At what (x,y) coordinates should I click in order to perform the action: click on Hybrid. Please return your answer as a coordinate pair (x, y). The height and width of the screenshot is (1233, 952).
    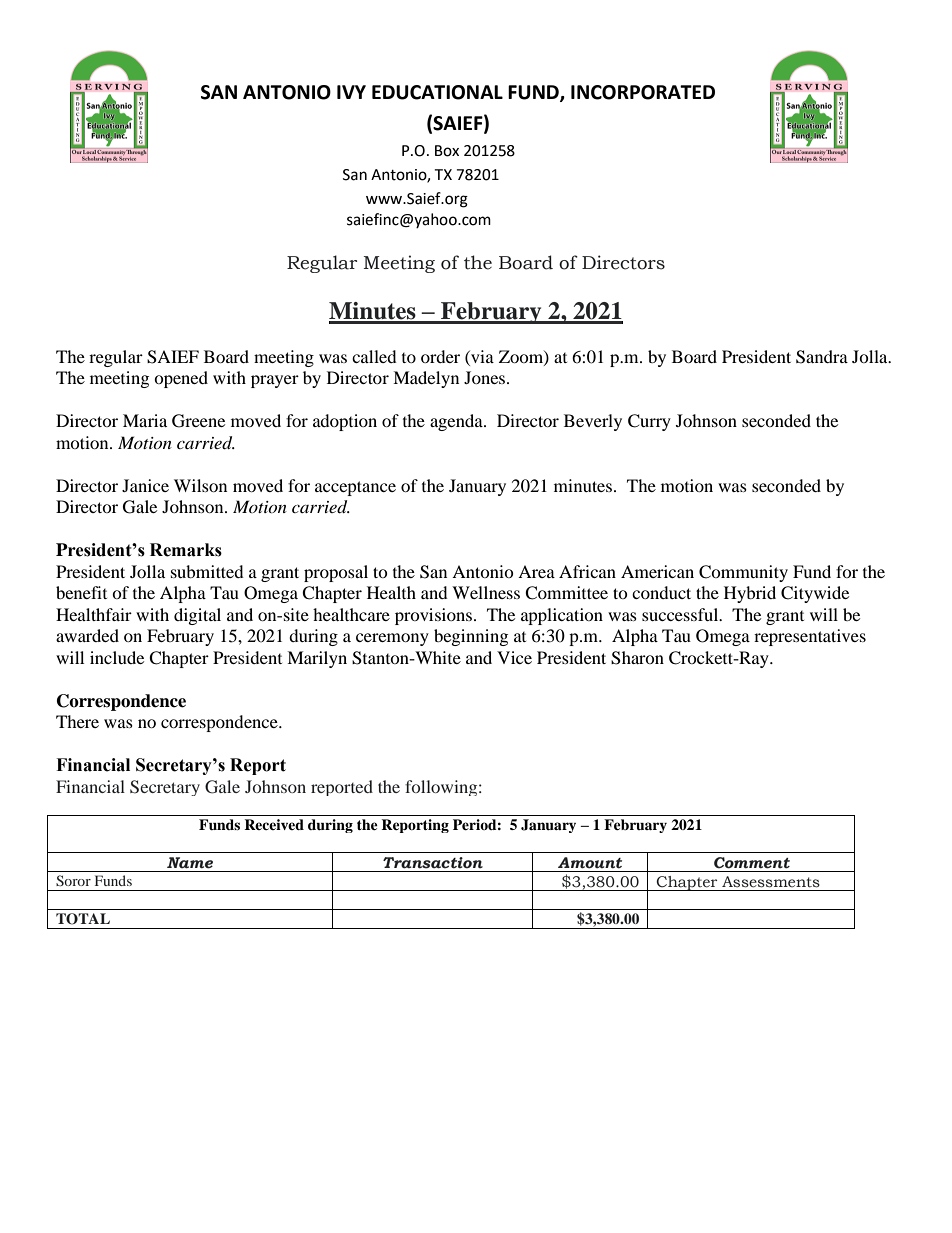
    Looking at the image, I should click on (750, 594).
